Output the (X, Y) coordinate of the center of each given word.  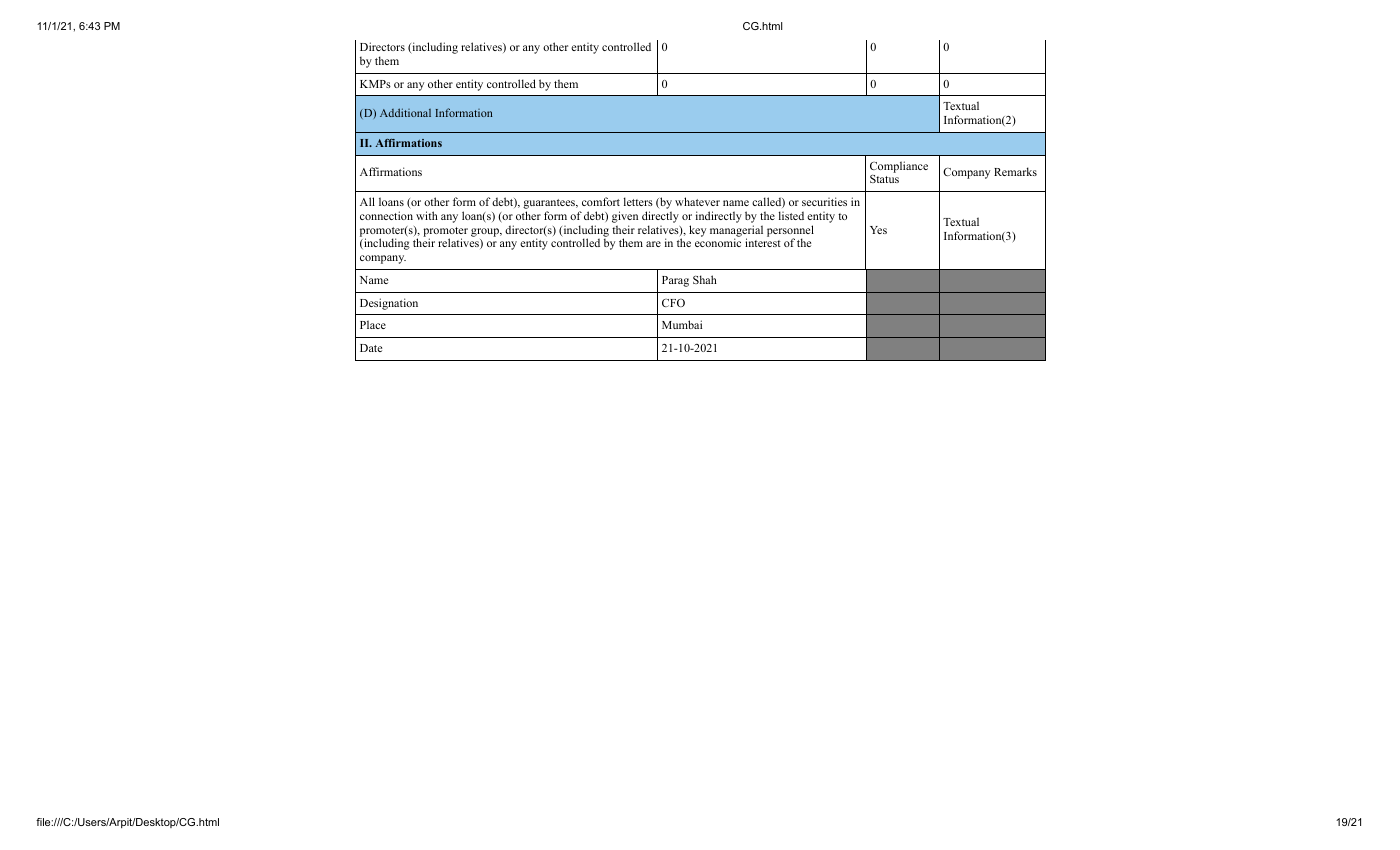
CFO (673, 303)
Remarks (1015, 171)
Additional (405, 112)
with (427, 215)
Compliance (899, 168)
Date (371, 348)
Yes (878, 230)
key (697, 231)
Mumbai (682, 324)
